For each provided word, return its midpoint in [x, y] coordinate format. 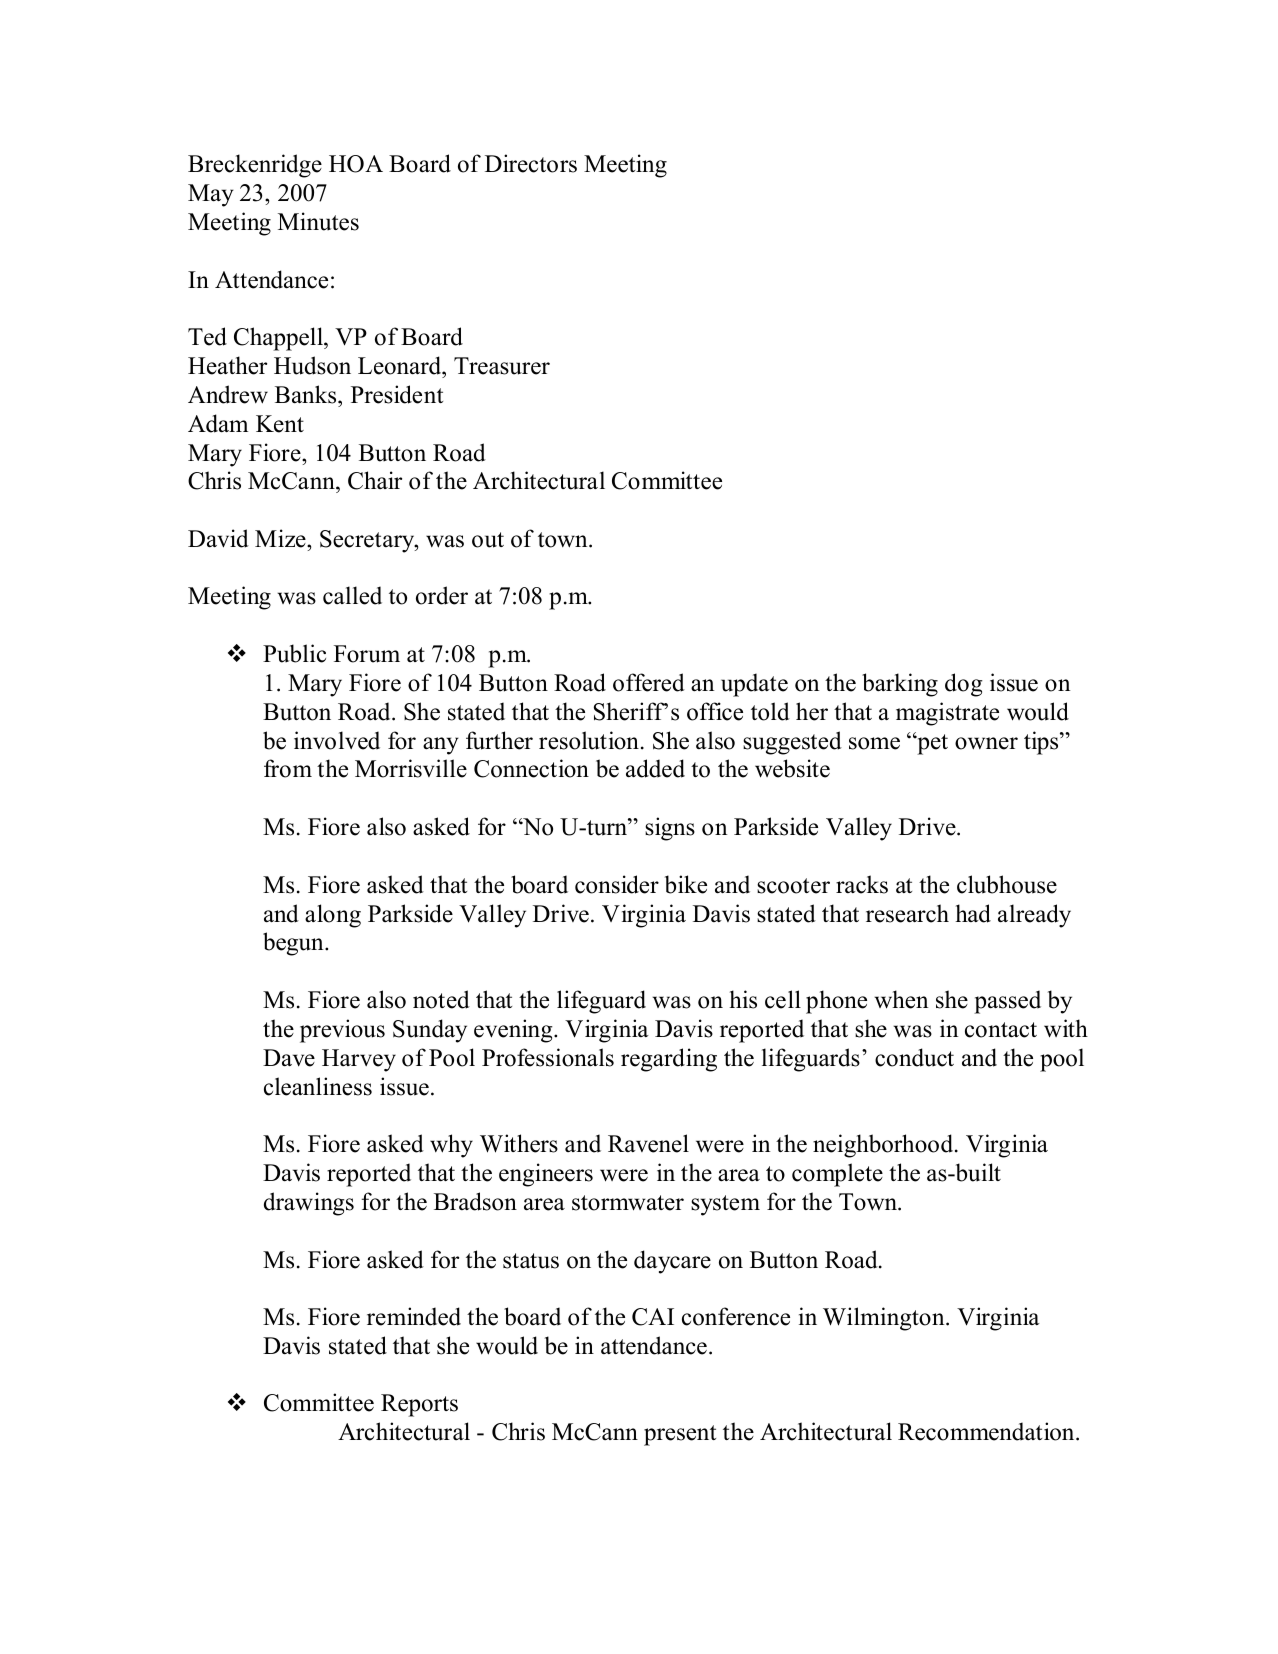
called [352, 595]
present [680, 1435]
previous [342, 1031]
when [901, 999]
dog [964, 685]
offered [649, 682]
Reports [419, 1405]
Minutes [318, 221]
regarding [669, 1060]
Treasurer [502, 366]
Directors [531, 163]
